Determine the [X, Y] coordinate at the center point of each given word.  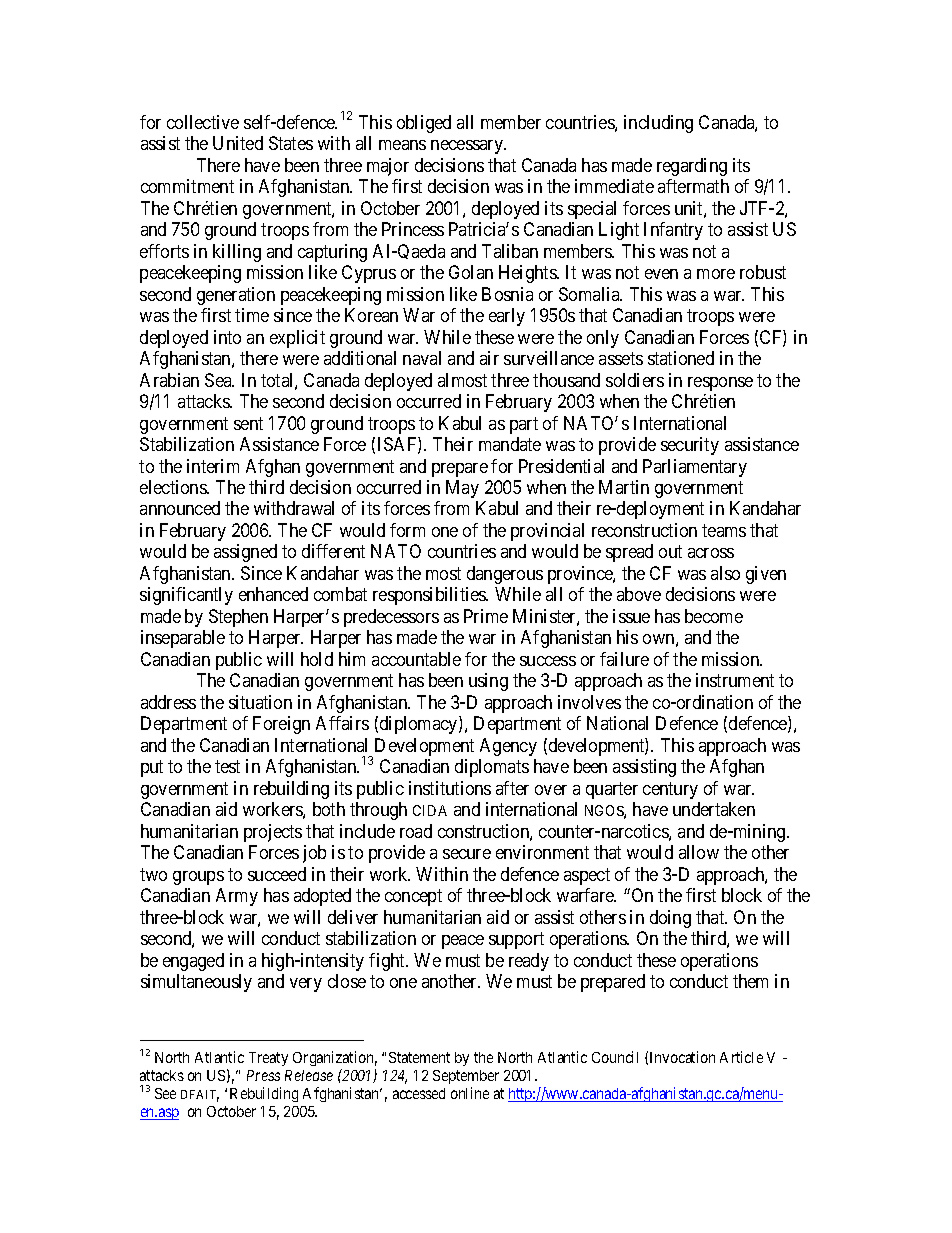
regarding [692, 167]
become [714, 616]
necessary [468, 147]
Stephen [238, 618]
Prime [486, 616]
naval [422, 358]
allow [699, 852]
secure [467, 854]
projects [273, 833]
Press [263, 1075]
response [720, 384]
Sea [219, 380]
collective [203, 122]
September [466, 1077]
